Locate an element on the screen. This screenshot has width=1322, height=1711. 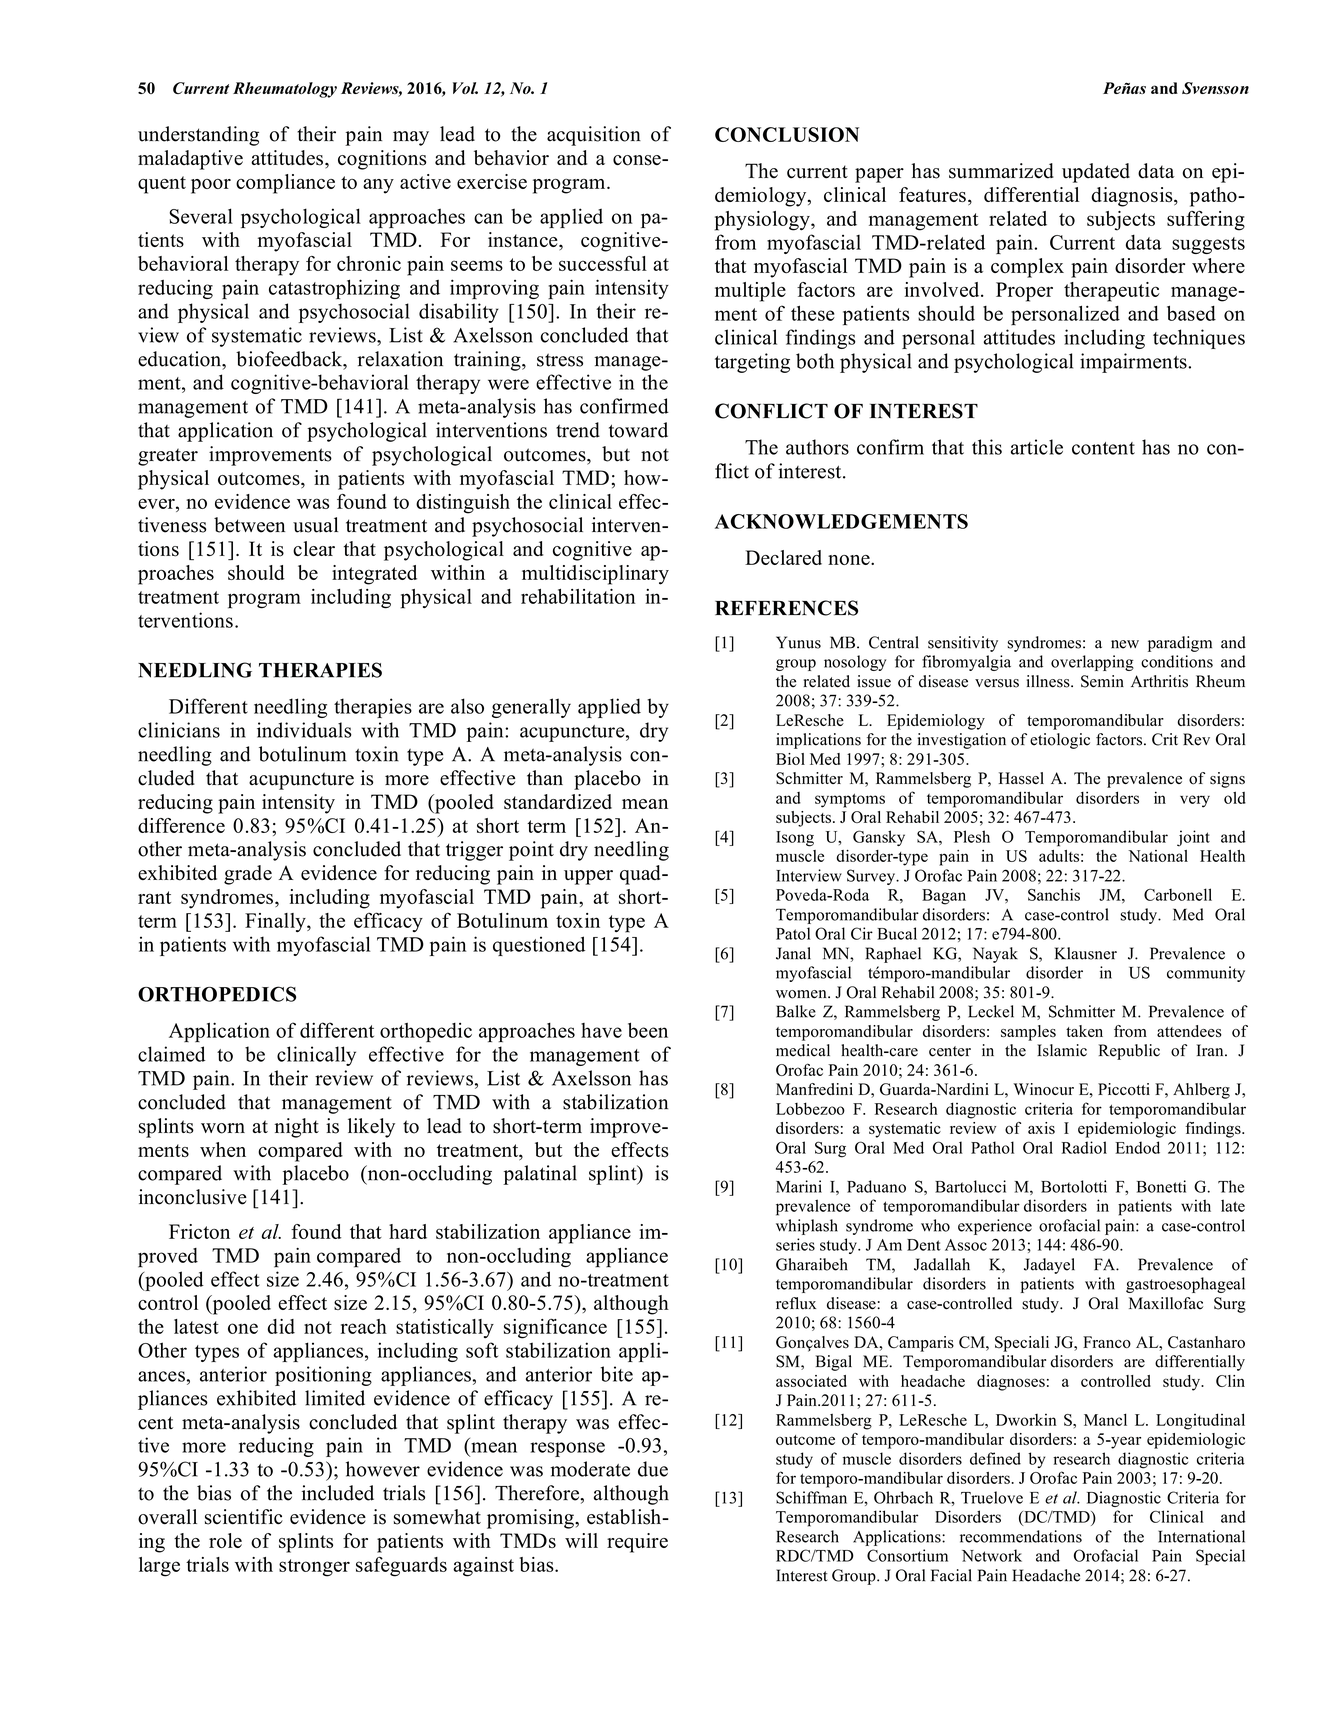
toward is located at coordinates (638, 430).
